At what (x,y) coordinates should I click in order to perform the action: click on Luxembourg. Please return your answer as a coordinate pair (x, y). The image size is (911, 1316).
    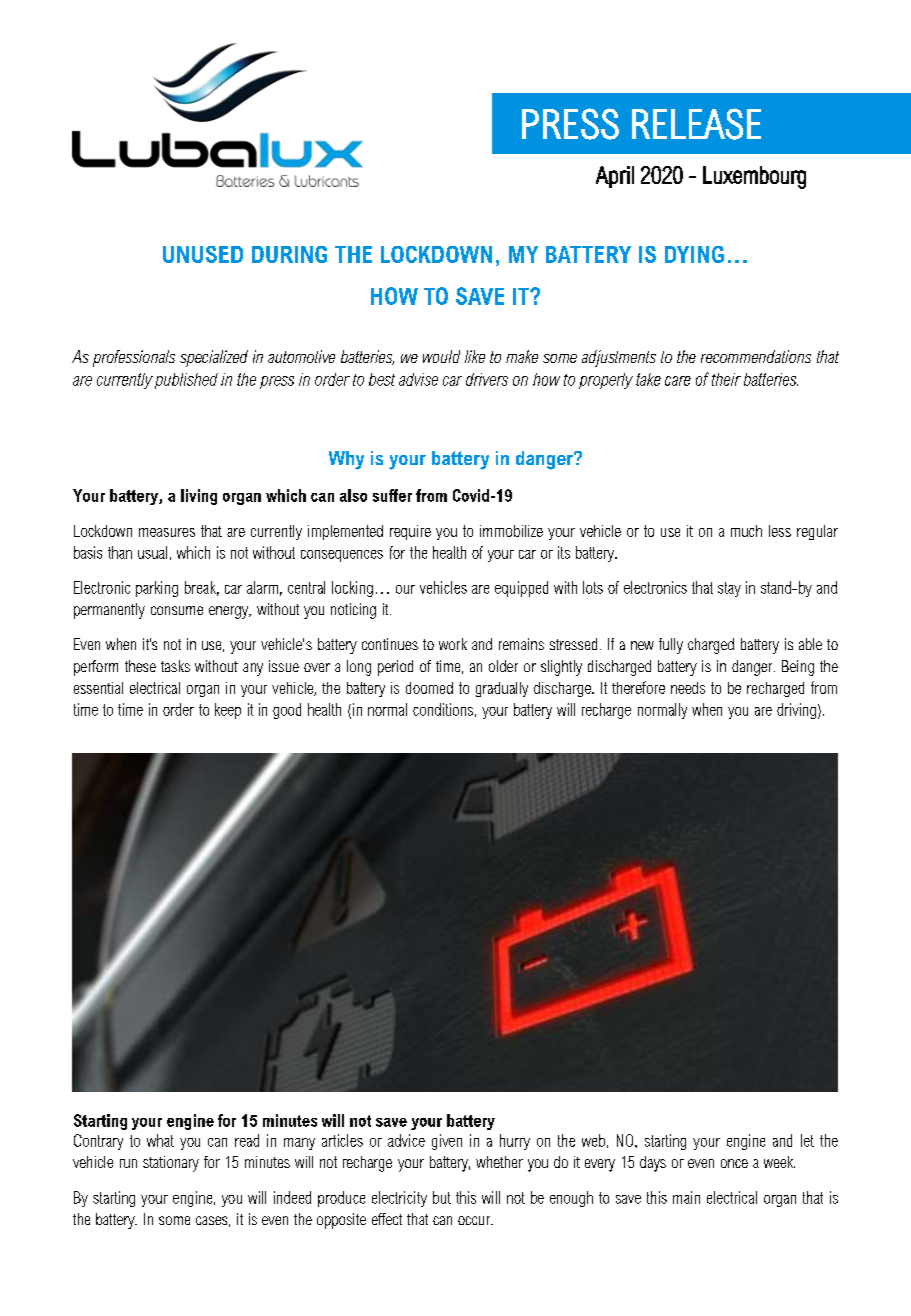
    Looking at the image, I should click on (754, 177).
